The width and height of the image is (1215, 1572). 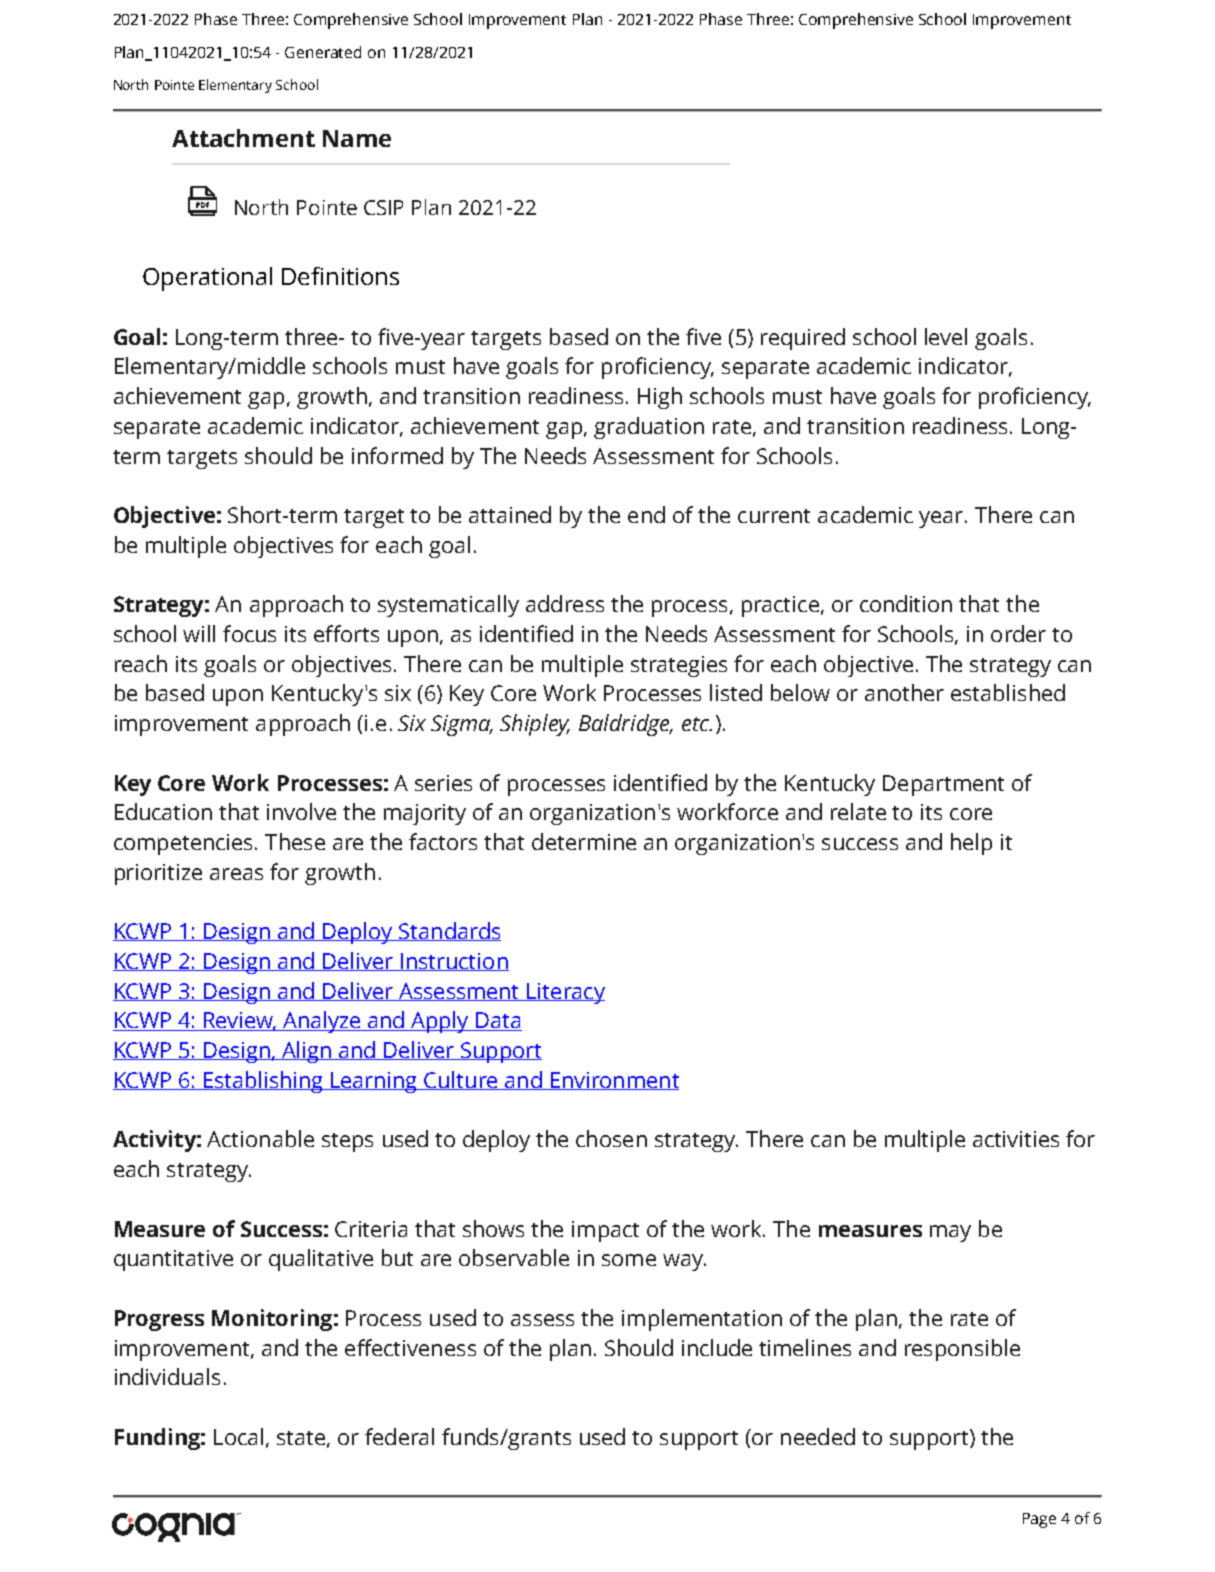 I want to click on Page, so click(x=1039, y=1520).
